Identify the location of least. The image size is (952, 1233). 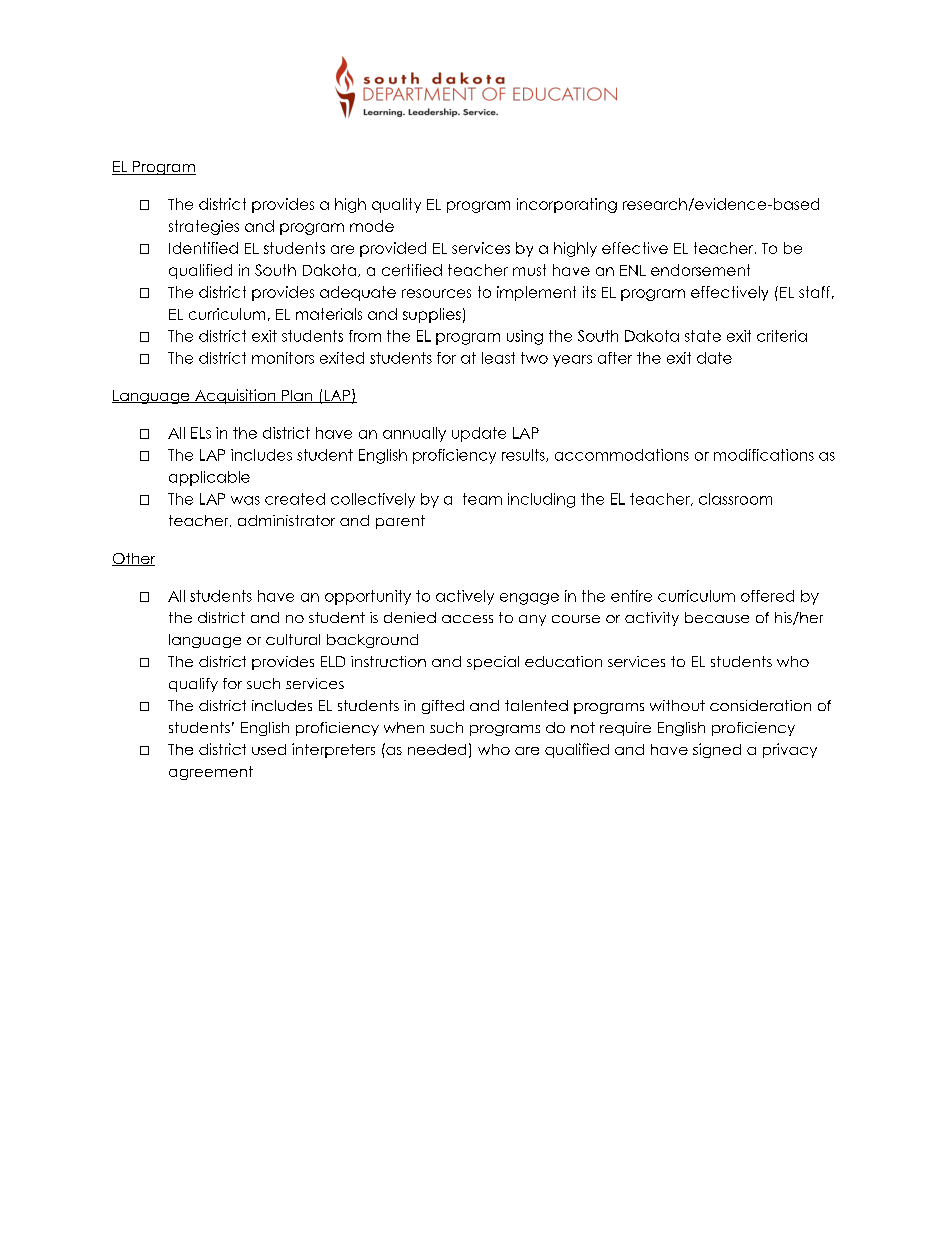
(498, 358).
